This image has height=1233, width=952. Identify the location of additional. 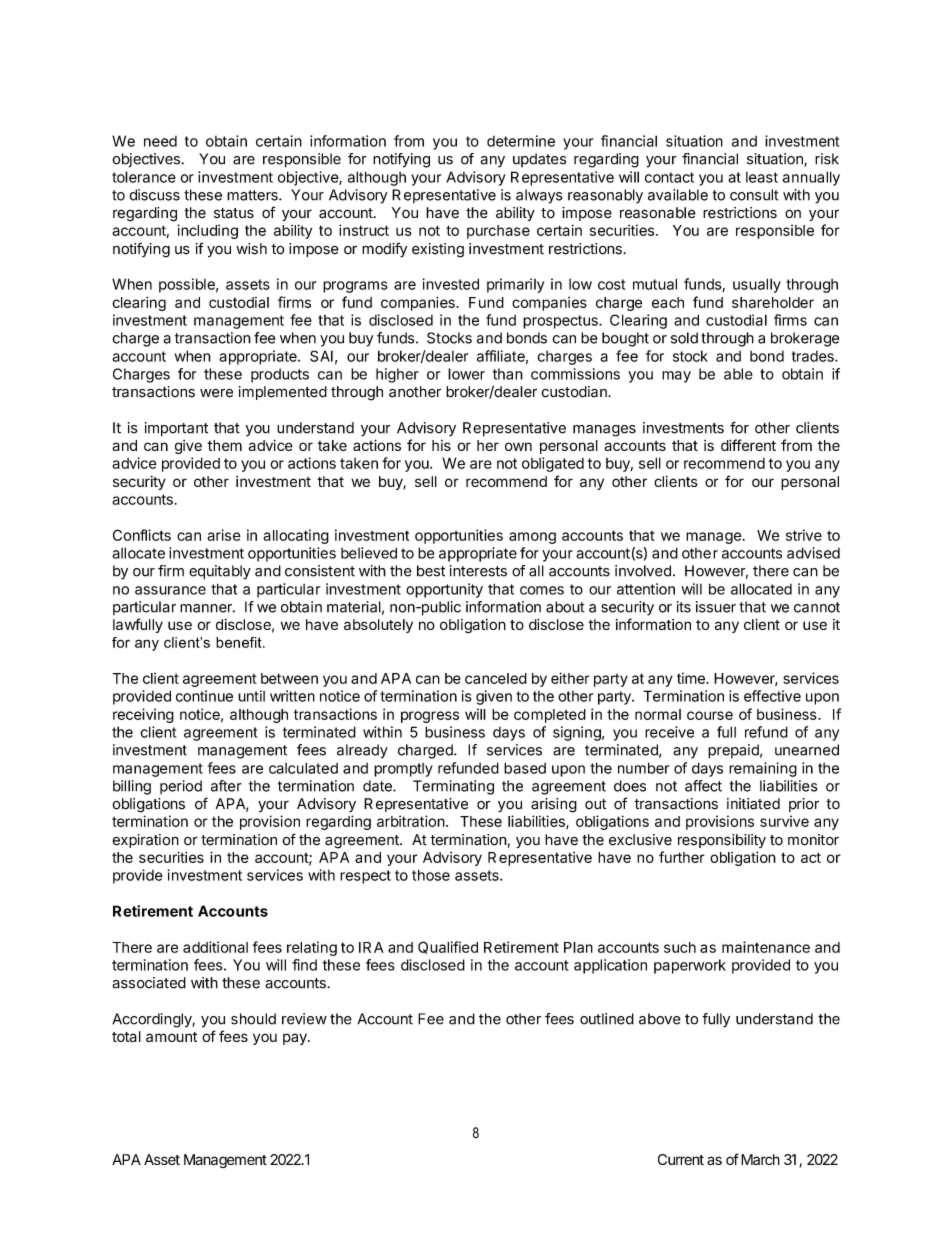
(215, 947).
